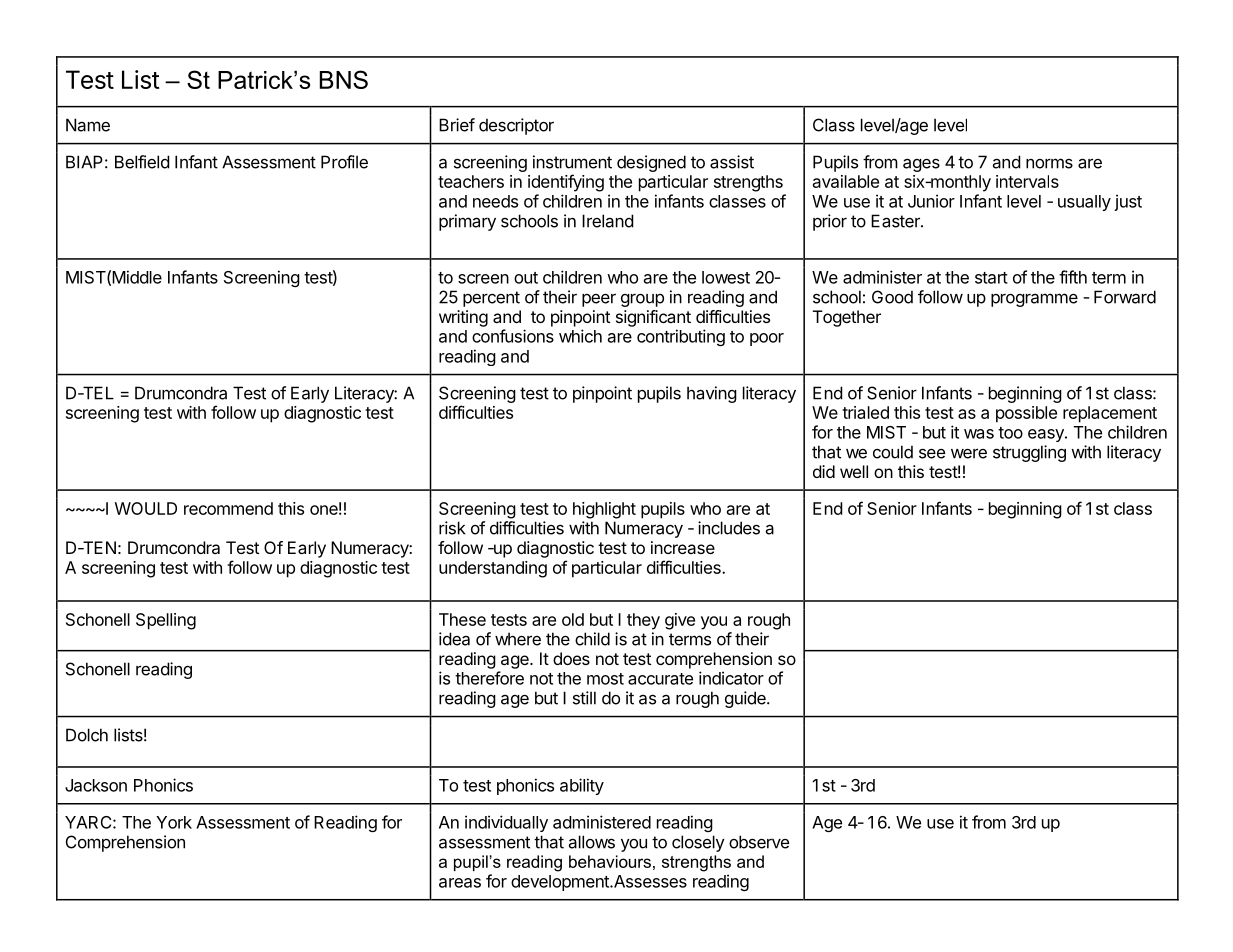  I want to click on descriptor, so click(516, 126).
